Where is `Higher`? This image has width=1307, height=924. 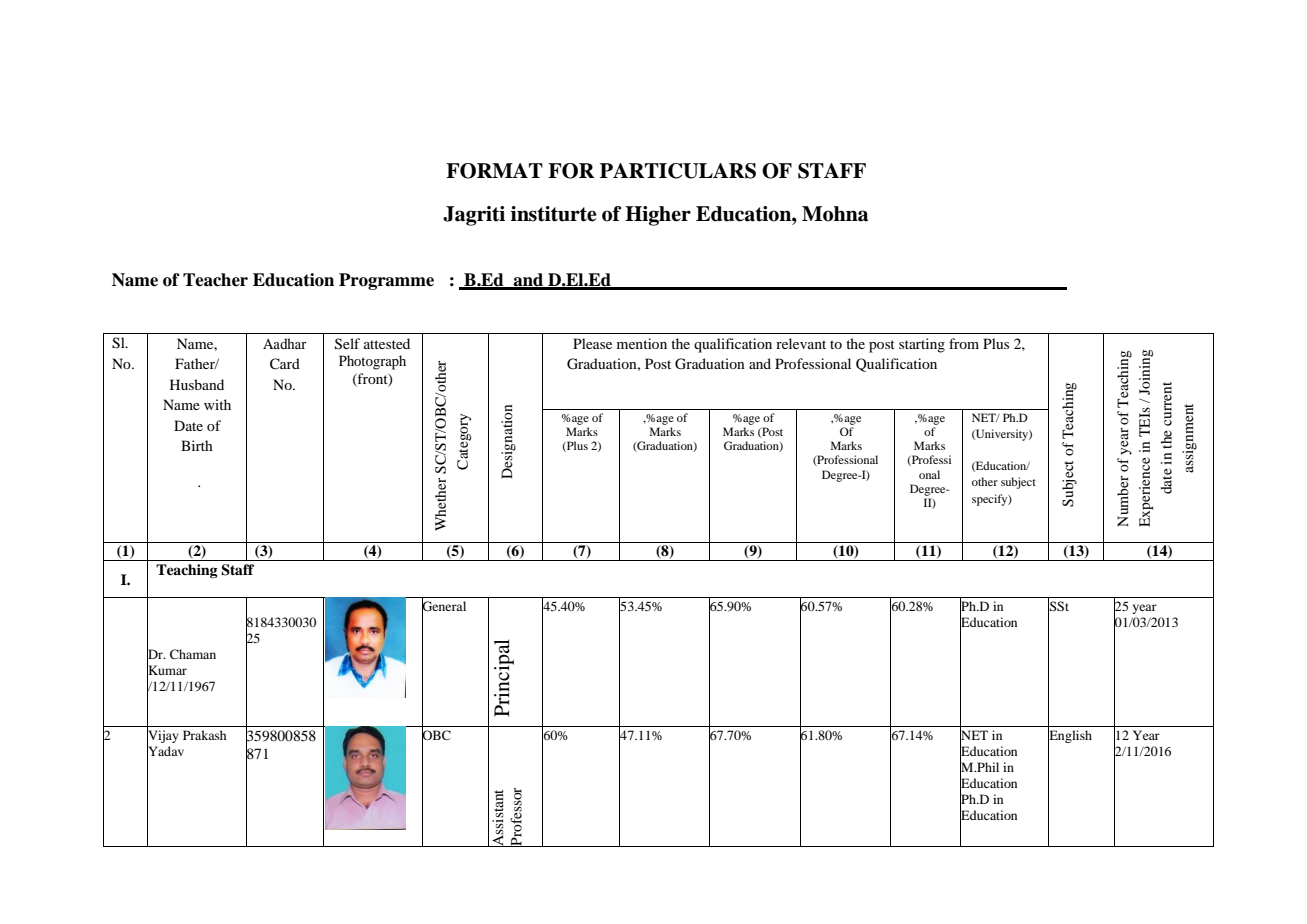 Higher is located at coordinates (658, 216).
